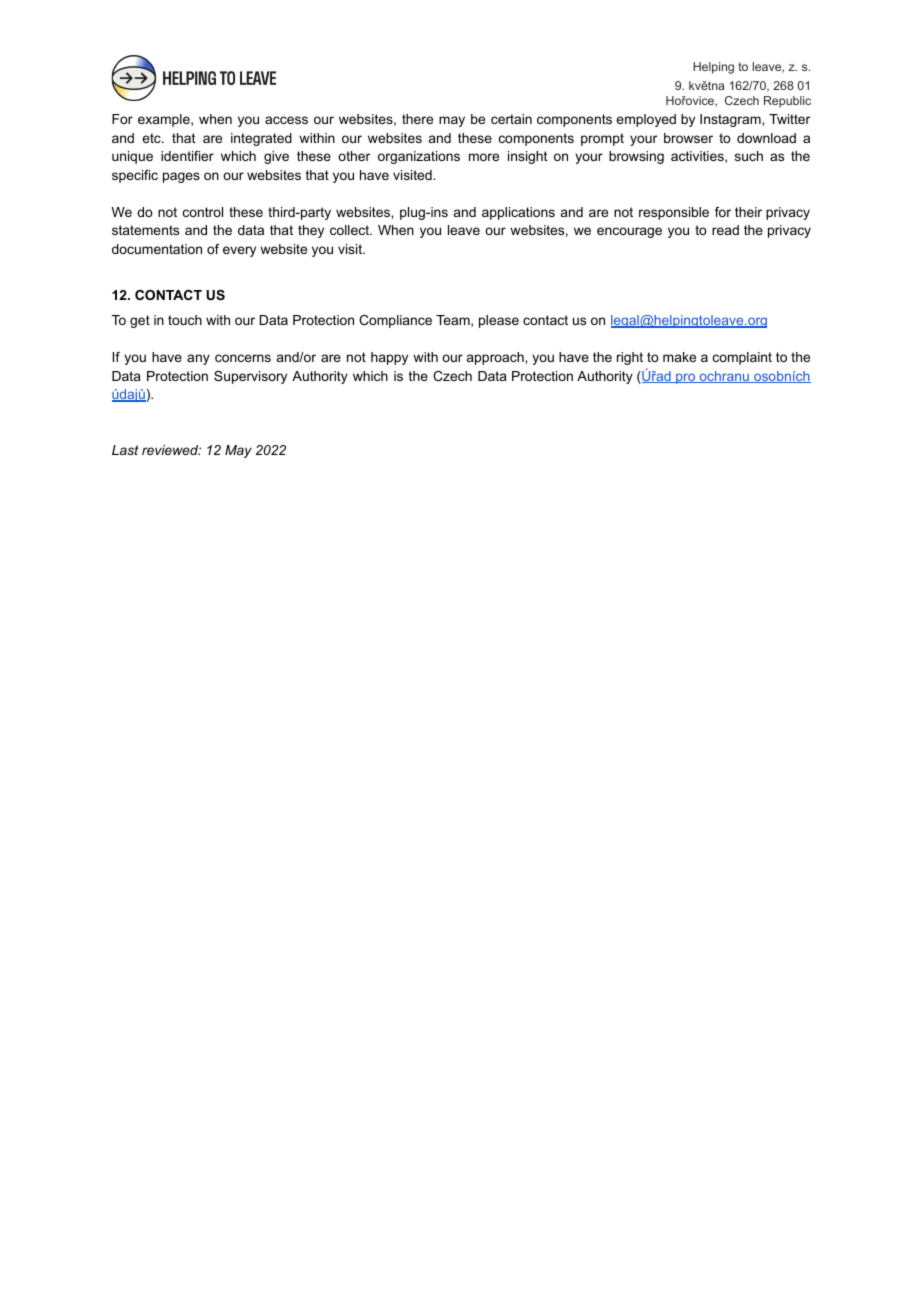 This image has width=924, height=1307. Describe the element at coordinates (518, 213) in the image. I see `applications` at that location.
